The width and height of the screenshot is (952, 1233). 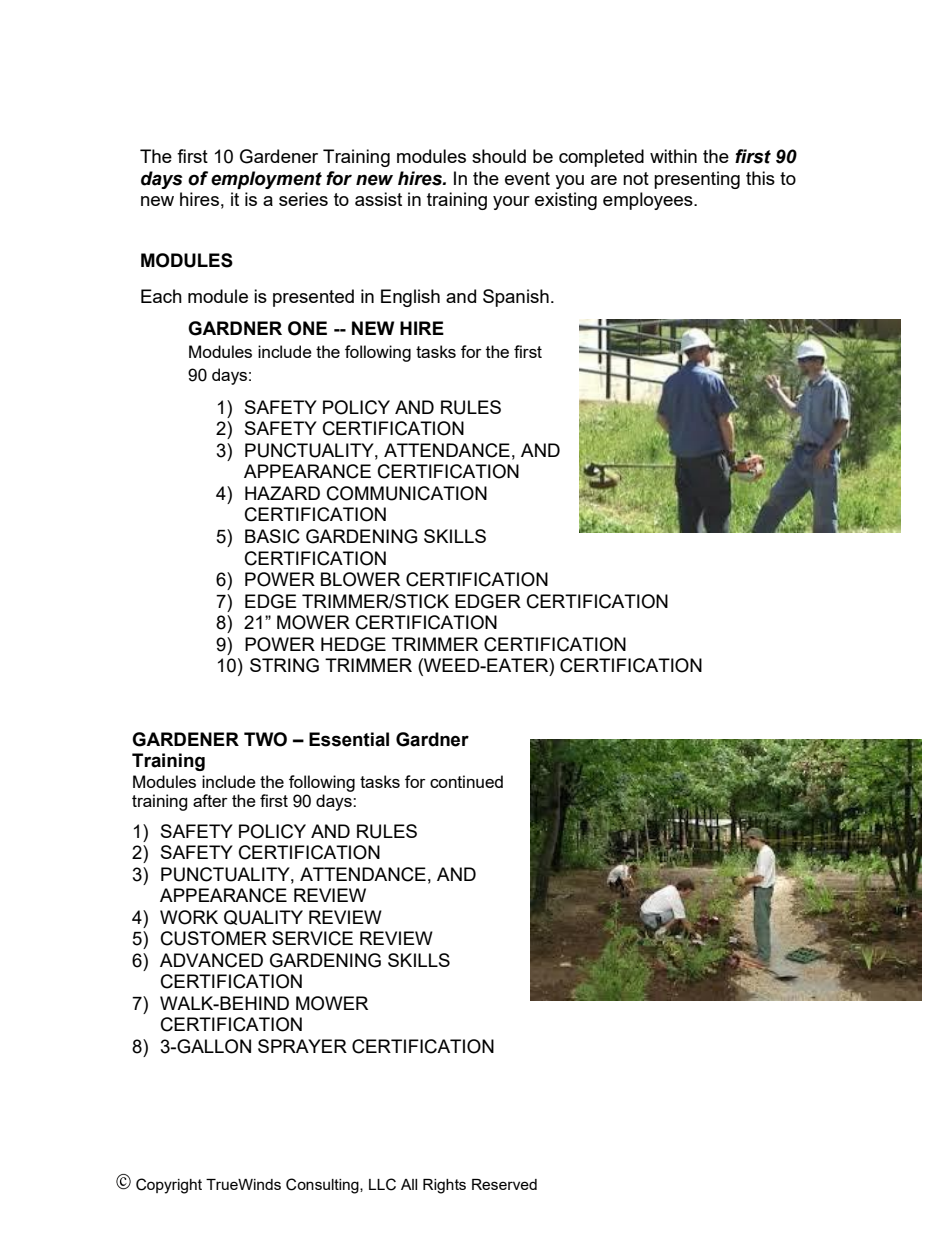 What do you see at coordinates (169, 1186) in the screenshot?
I see `Copyright` at bounding box center [169, 1186].
